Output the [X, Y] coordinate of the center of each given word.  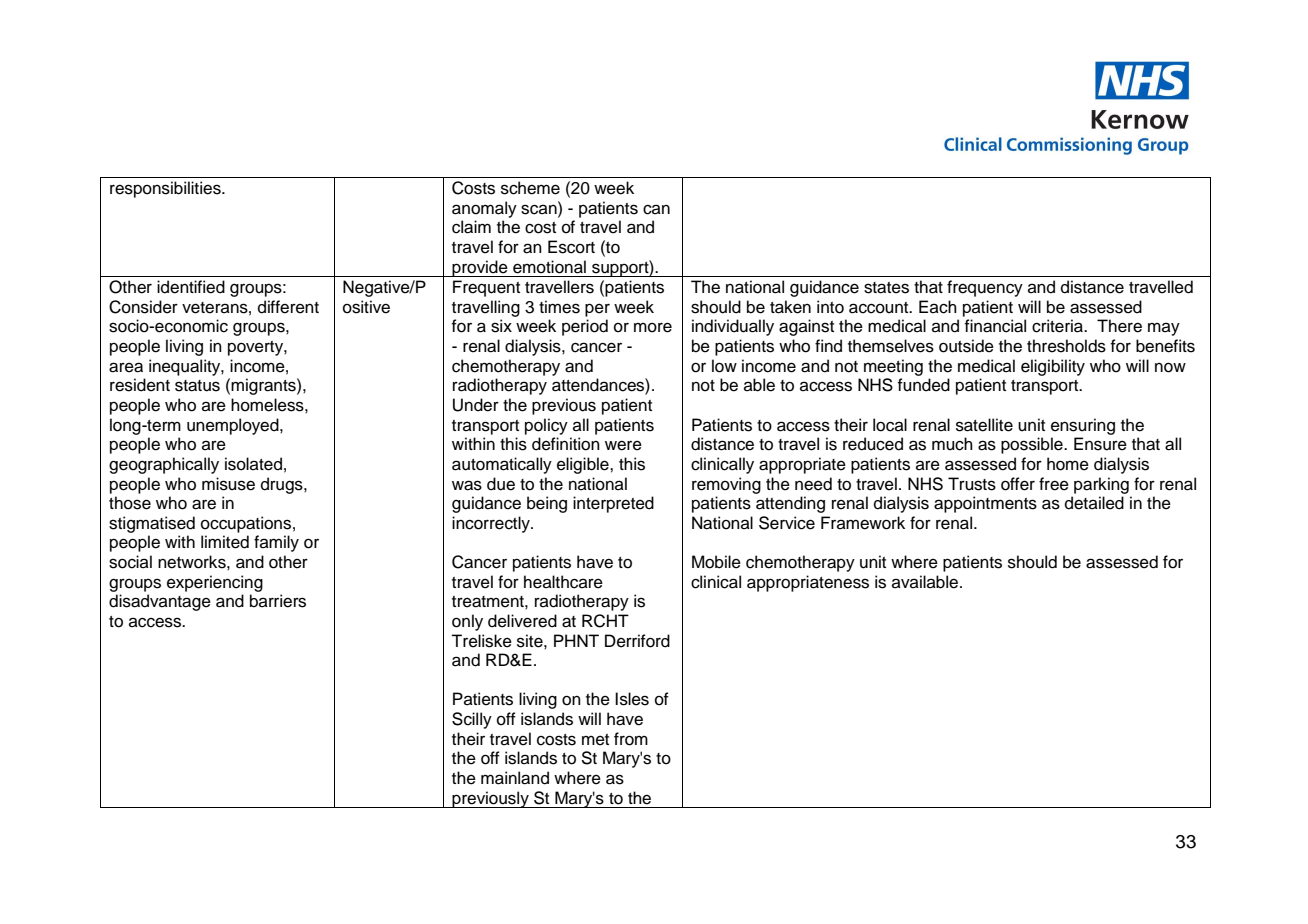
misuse [228, 484]
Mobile [716, 562]
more [653, 327]
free [1054, 484]
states [886, 288]
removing [726, 485]
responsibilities [166, 189]
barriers [278, 601]
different [288, 307]
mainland [515, 778]
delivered [522, 621]
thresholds [1066, 346]
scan [540, 209]
